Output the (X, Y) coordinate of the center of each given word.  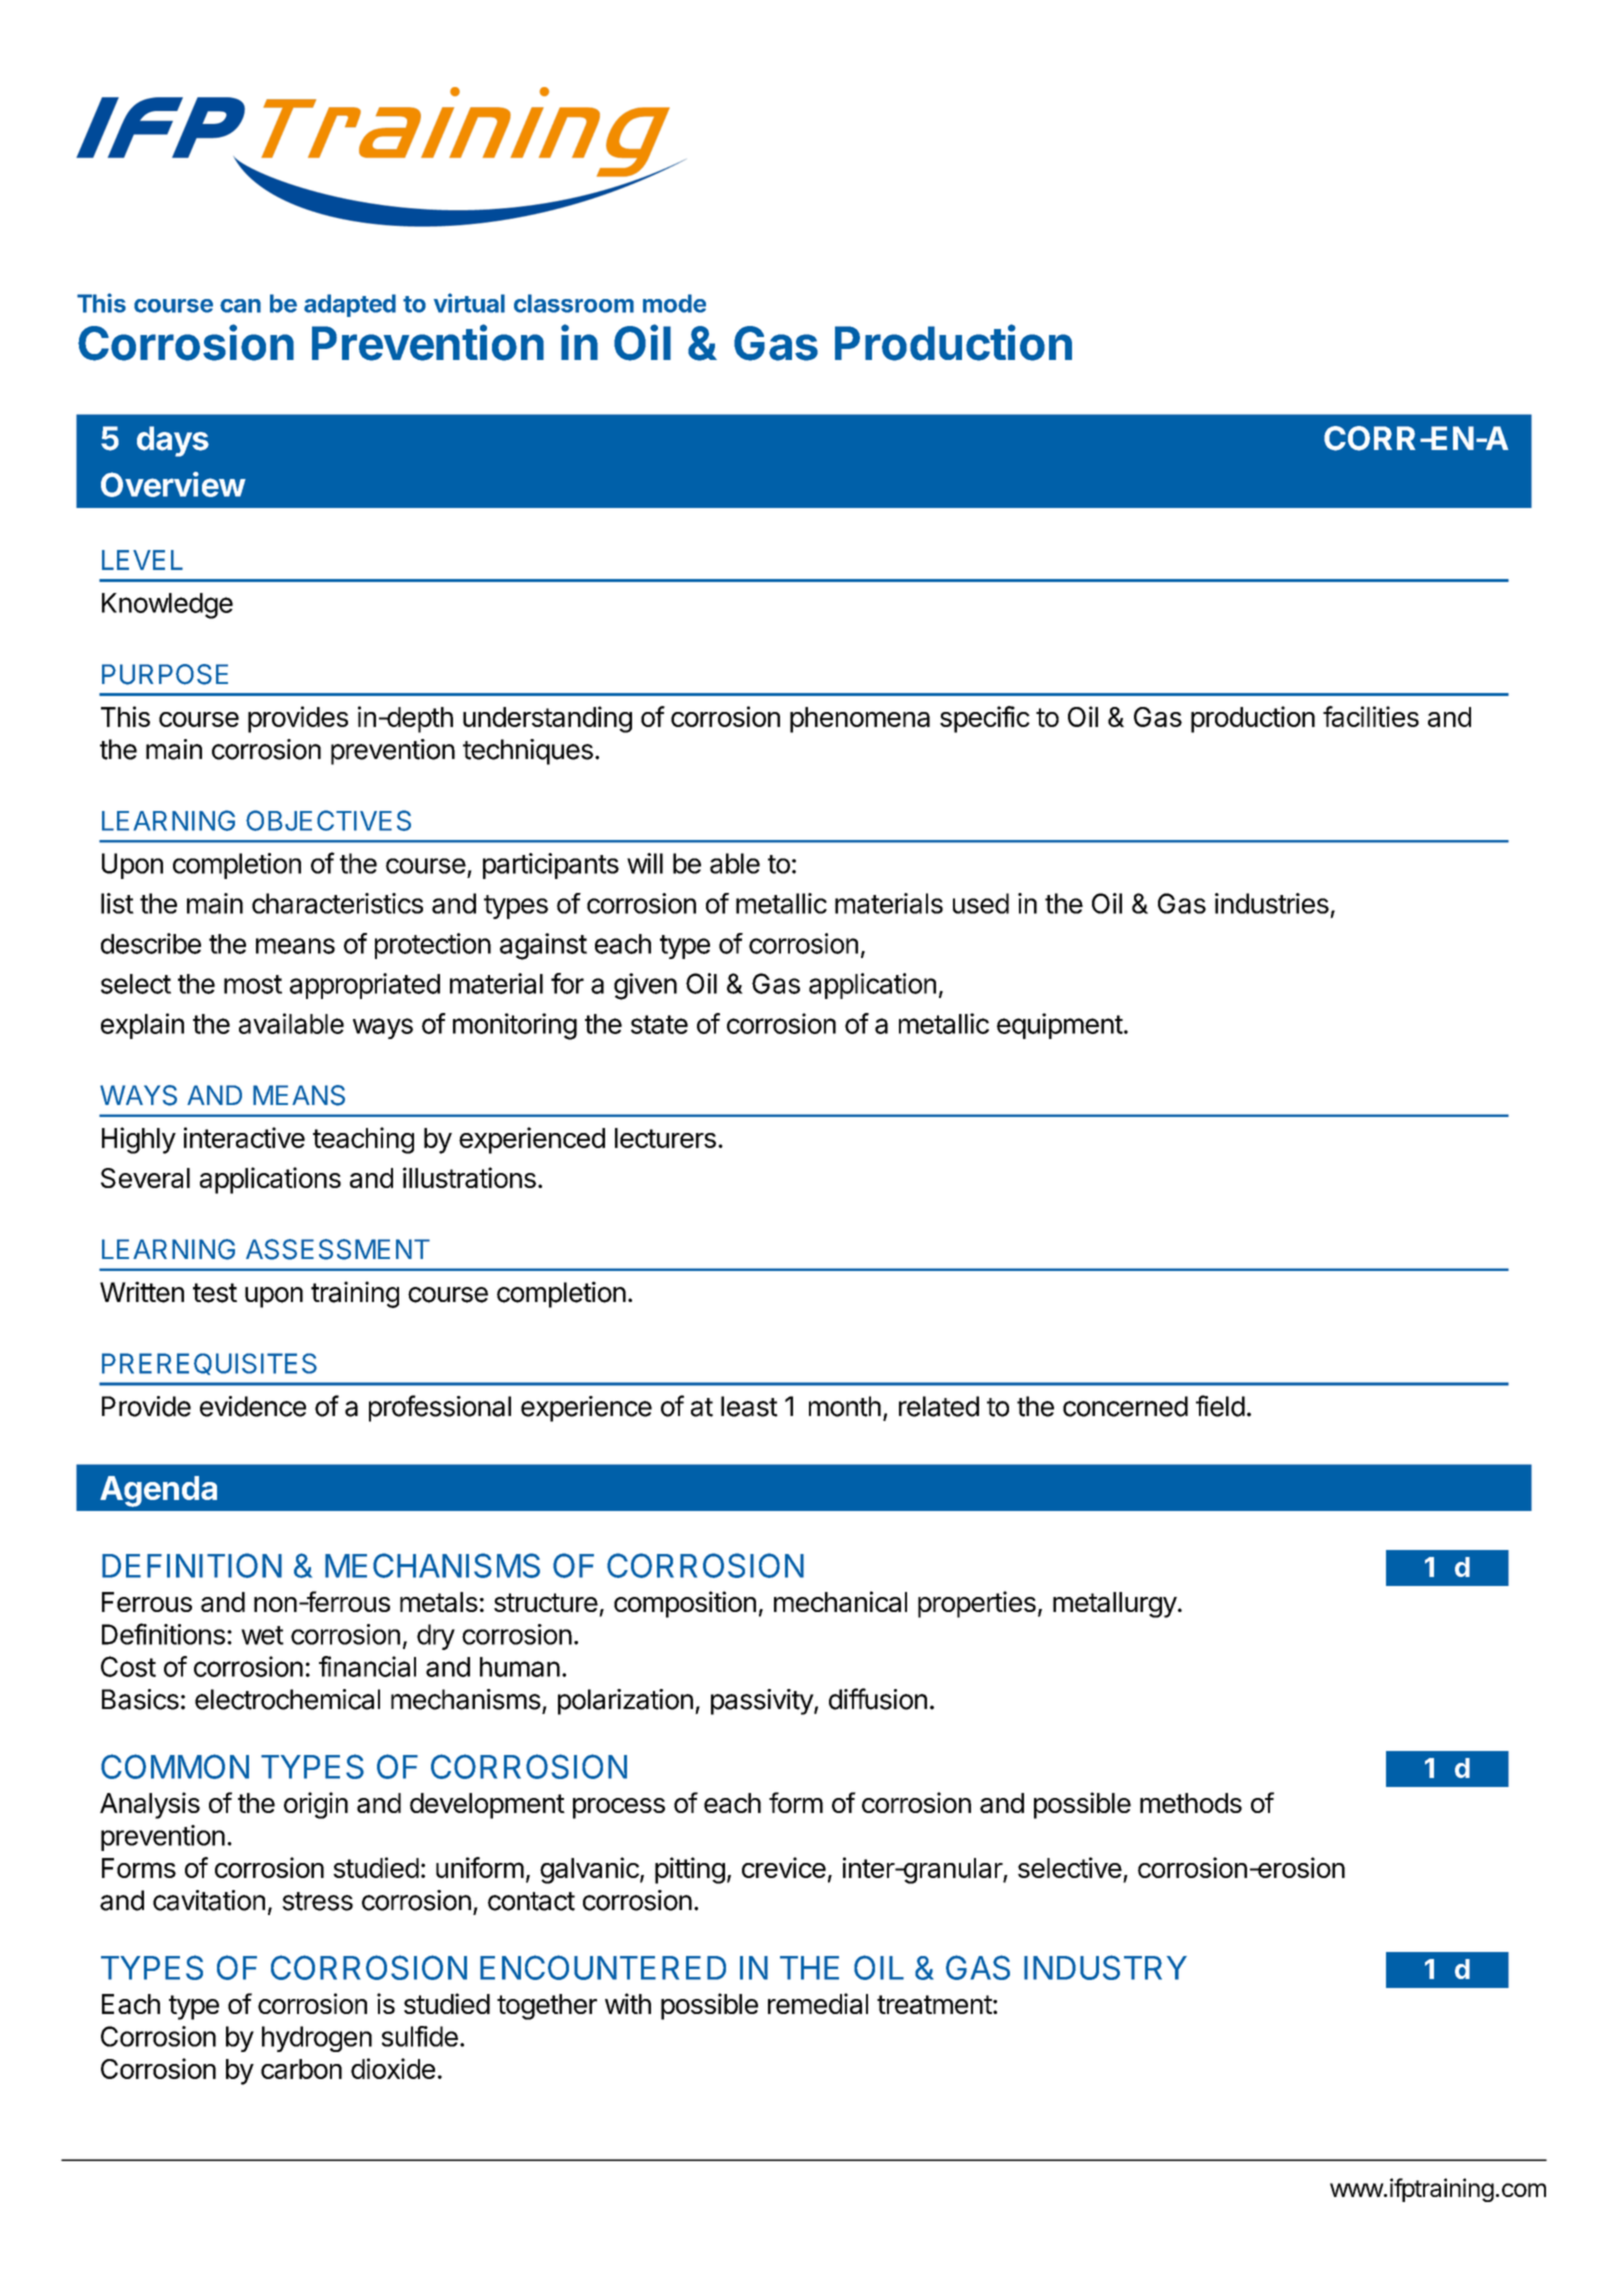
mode (674, 303)
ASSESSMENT (338, 1249)
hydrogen (317, 2039)
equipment (1060, 1026)
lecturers (665, 1138)
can (240, 306)
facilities (1371, 716)
